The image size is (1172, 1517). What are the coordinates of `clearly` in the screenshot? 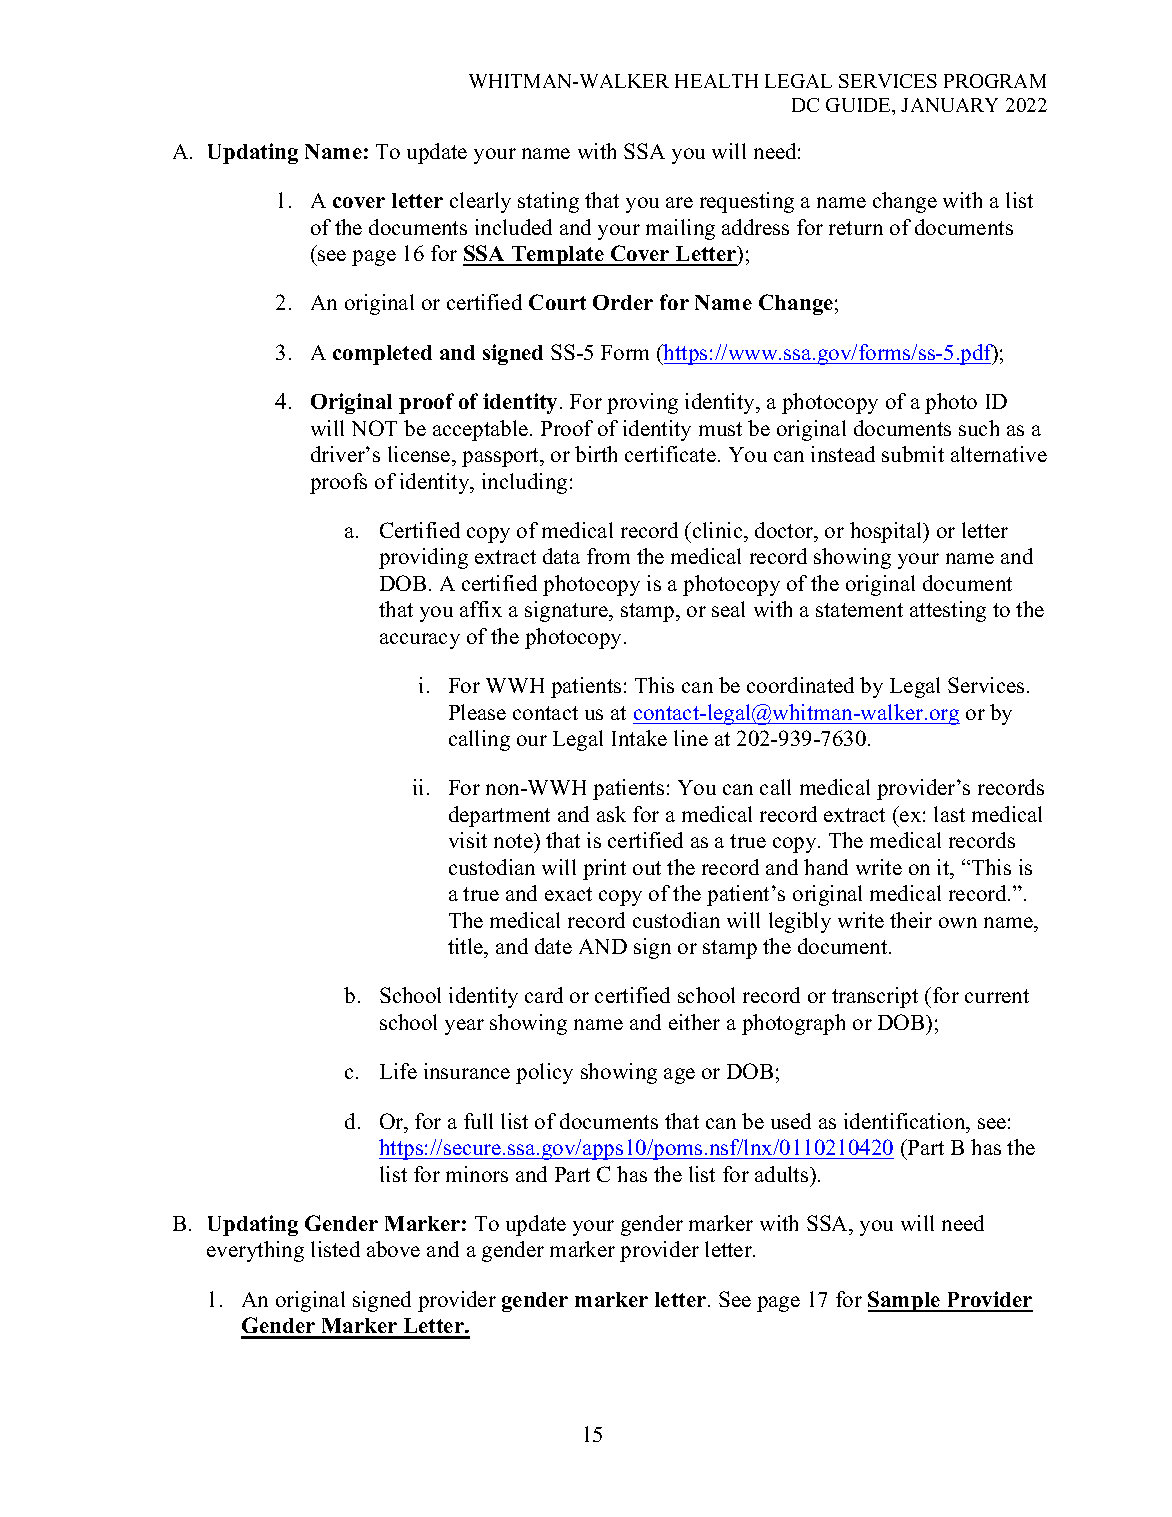 It's located at (480, 202).
